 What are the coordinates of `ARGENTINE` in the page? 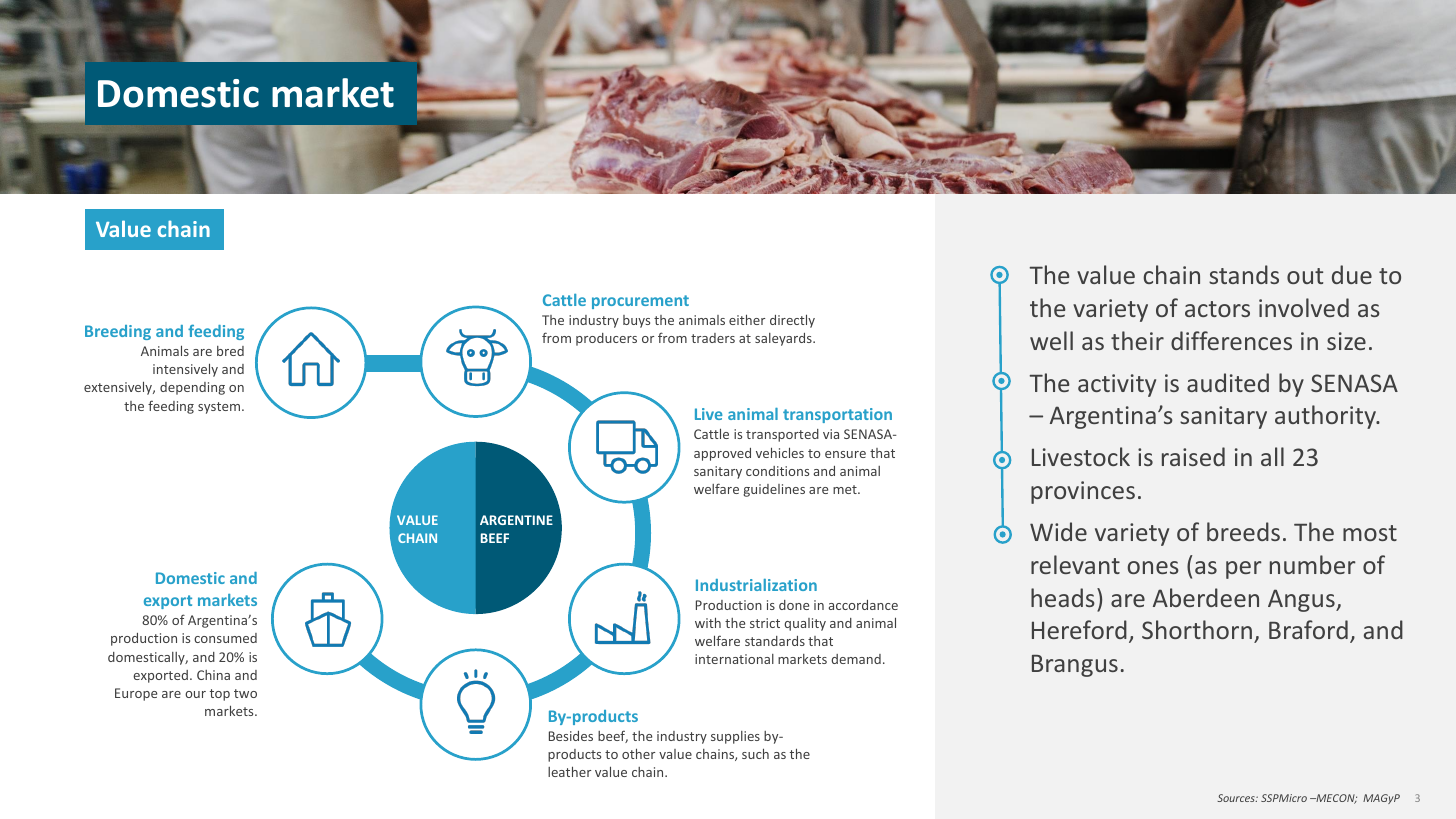 It's located at (516, 520).
